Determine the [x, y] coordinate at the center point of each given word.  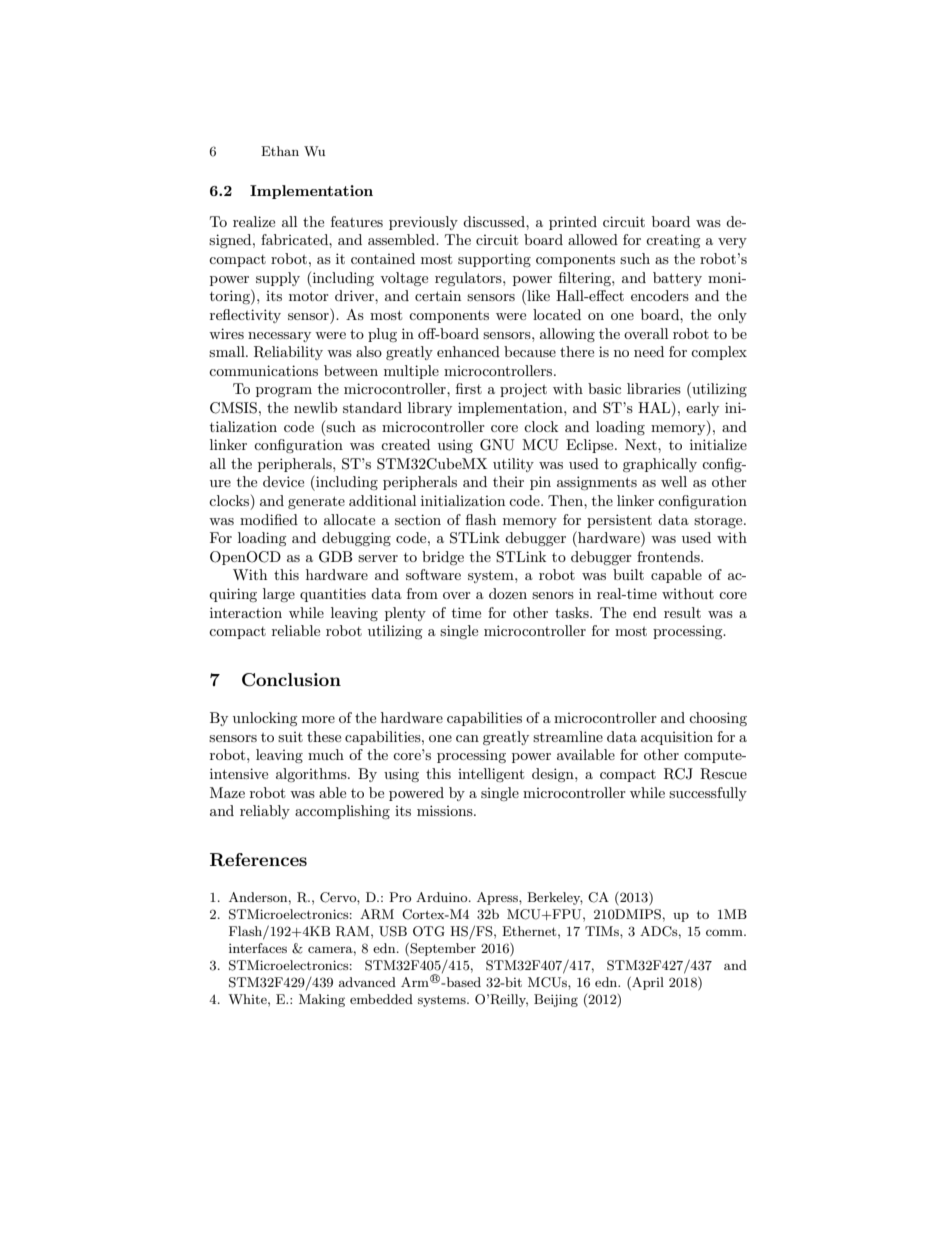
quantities [333, 595]
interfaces [258, 948]
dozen [508, 593]
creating [673, 241]
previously [423, 223]
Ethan [280, 151]
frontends [669, 556]
